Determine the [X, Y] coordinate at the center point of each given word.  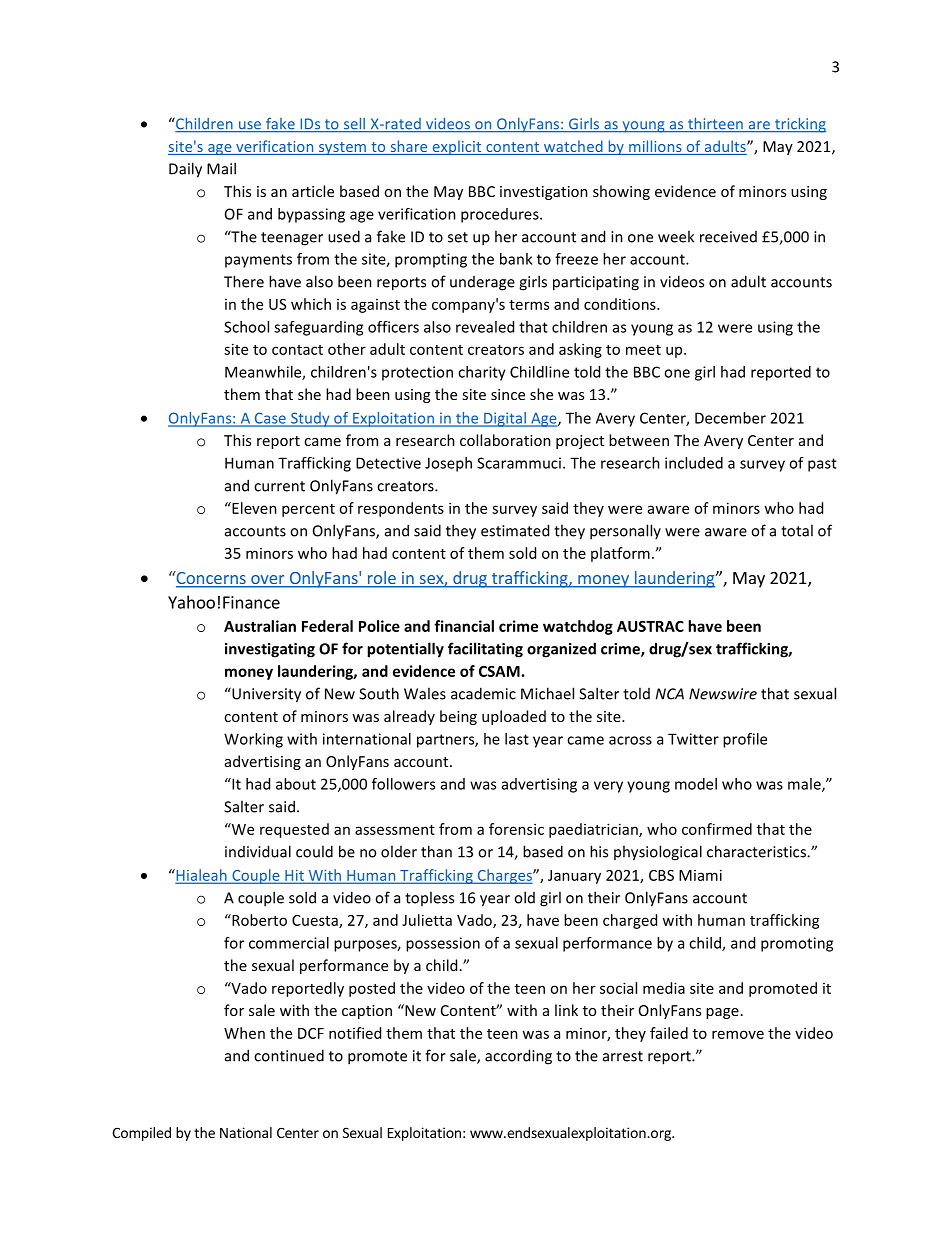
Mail [221, 168]
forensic [516, 829]
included [694, 463]
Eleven [253, 508]
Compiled [141, 1134]
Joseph [448, 464]
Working [253, 740]
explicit [457, 147]
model [696, 784]
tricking [799, 125]
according [518, 1057]
